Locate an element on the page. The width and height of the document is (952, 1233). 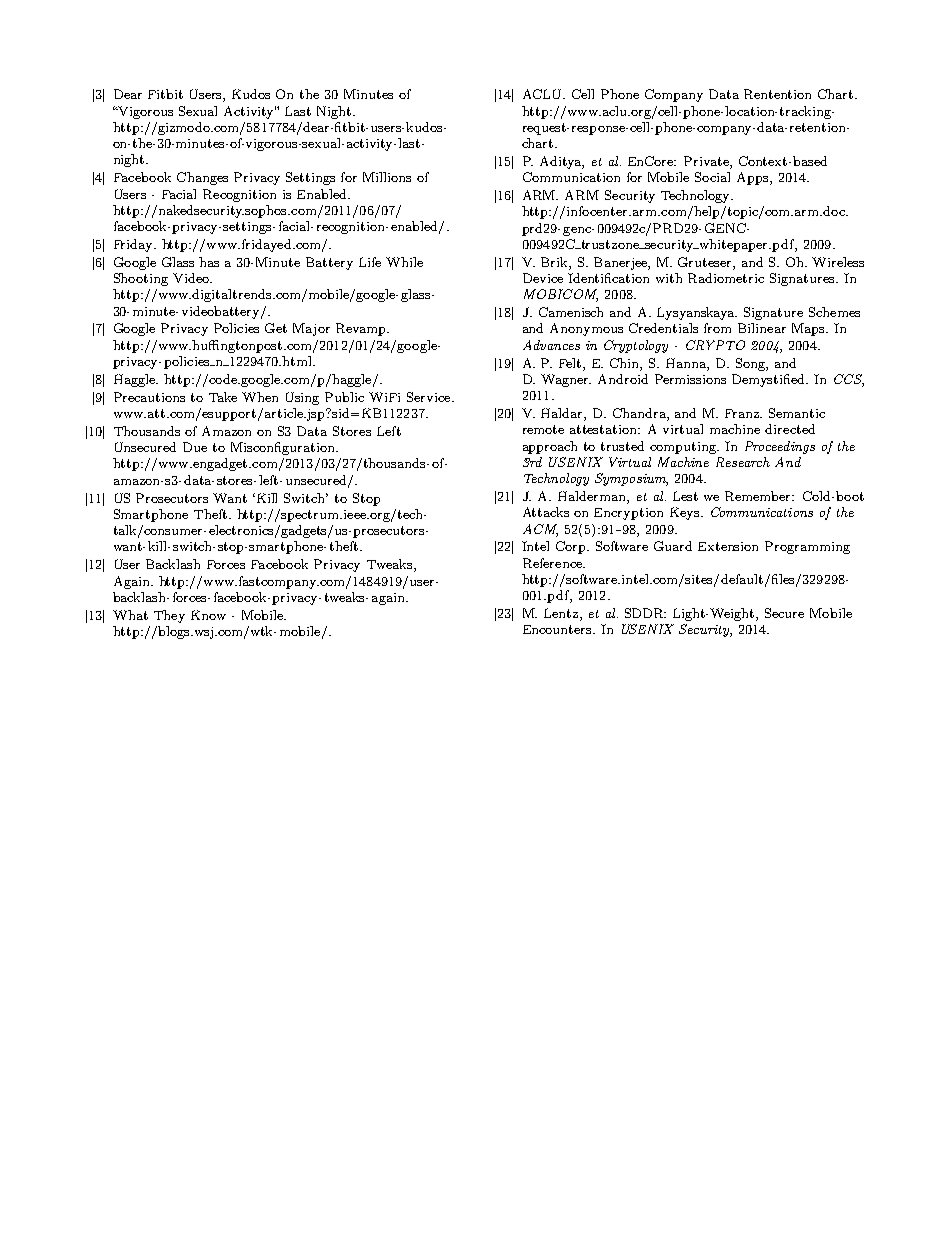
Encounters is located at coordinates (558, 629).
